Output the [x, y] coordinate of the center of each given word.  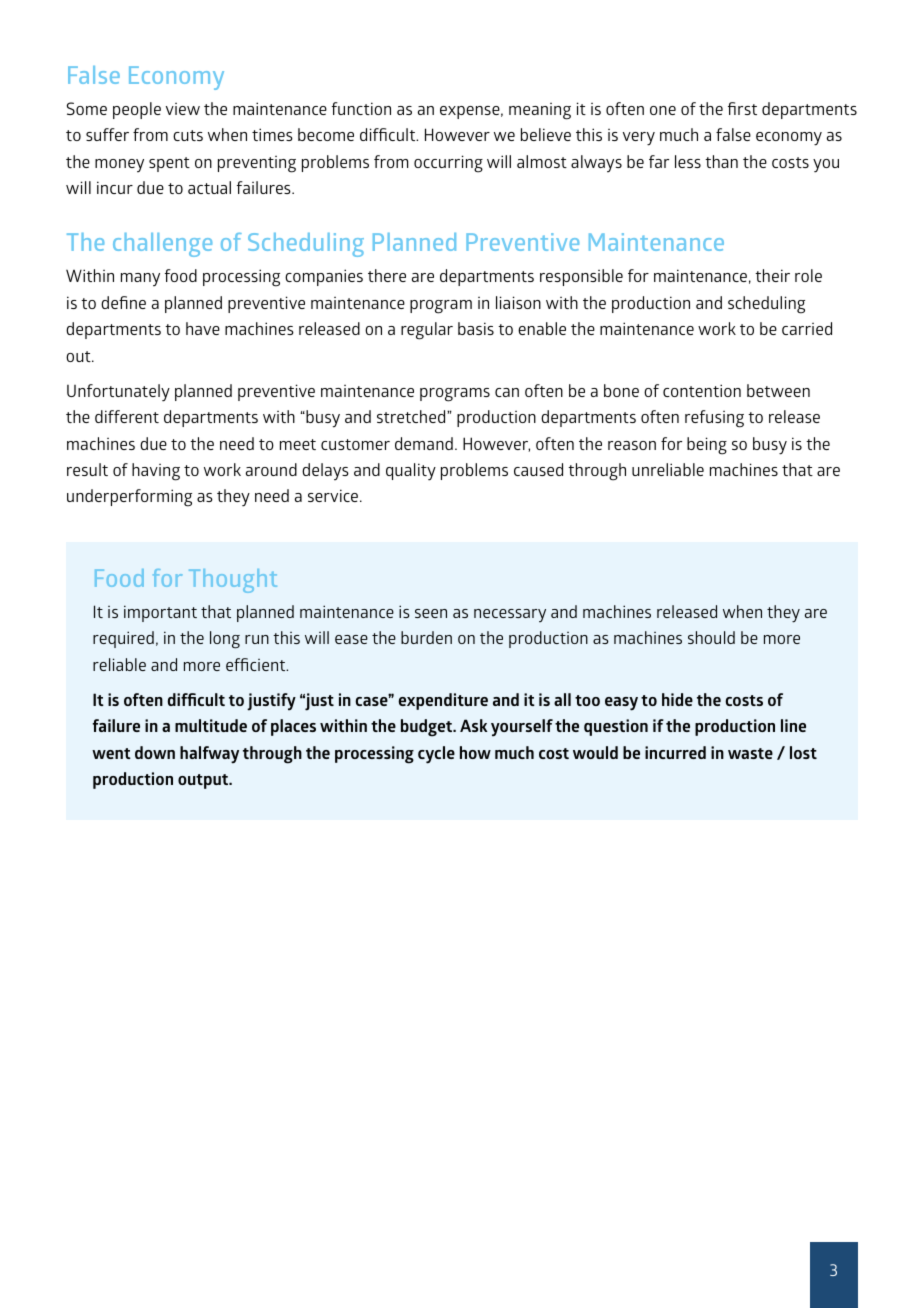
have [203, 328]
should [711, 637]
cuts [188, 135]
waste [750, 753]
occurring [448, 164]
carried [807, 328]
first [742, 108]
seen [431, 613]
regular [427, 331]
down [155, 752]
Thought [233, 581]
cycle [436, 755]
